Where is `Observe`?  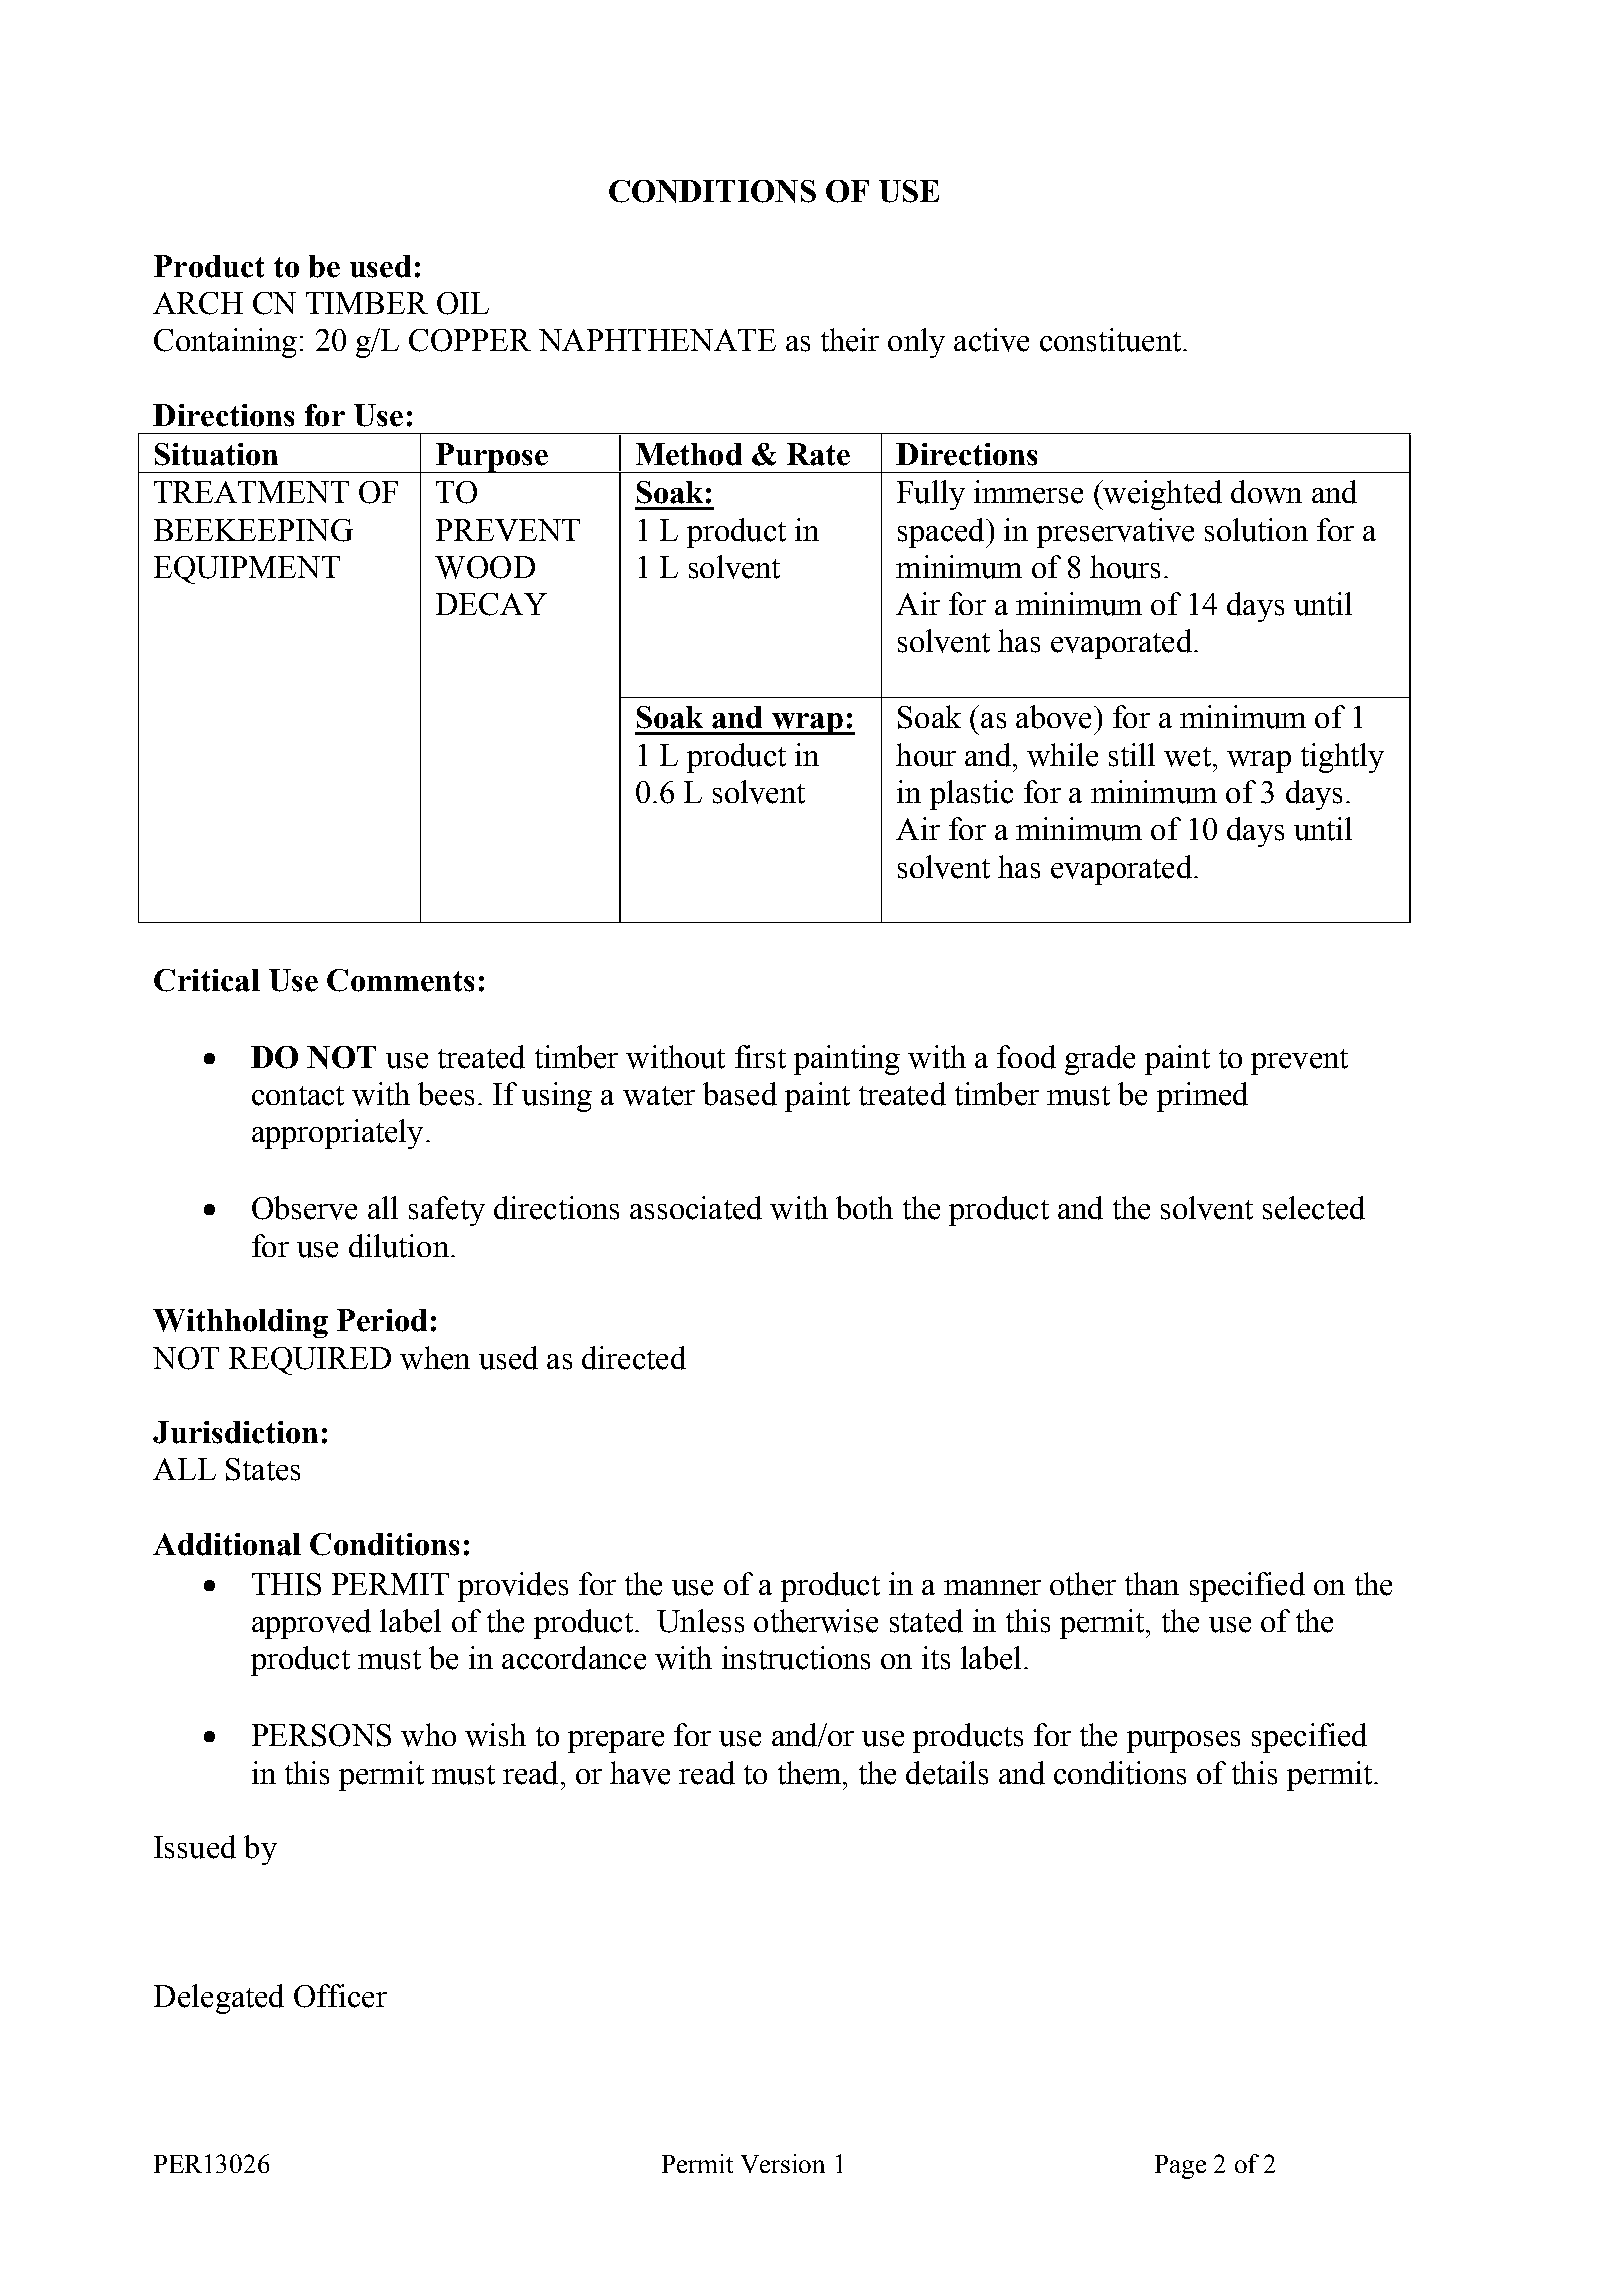
Observe is located at coordinates (304, 1208).
